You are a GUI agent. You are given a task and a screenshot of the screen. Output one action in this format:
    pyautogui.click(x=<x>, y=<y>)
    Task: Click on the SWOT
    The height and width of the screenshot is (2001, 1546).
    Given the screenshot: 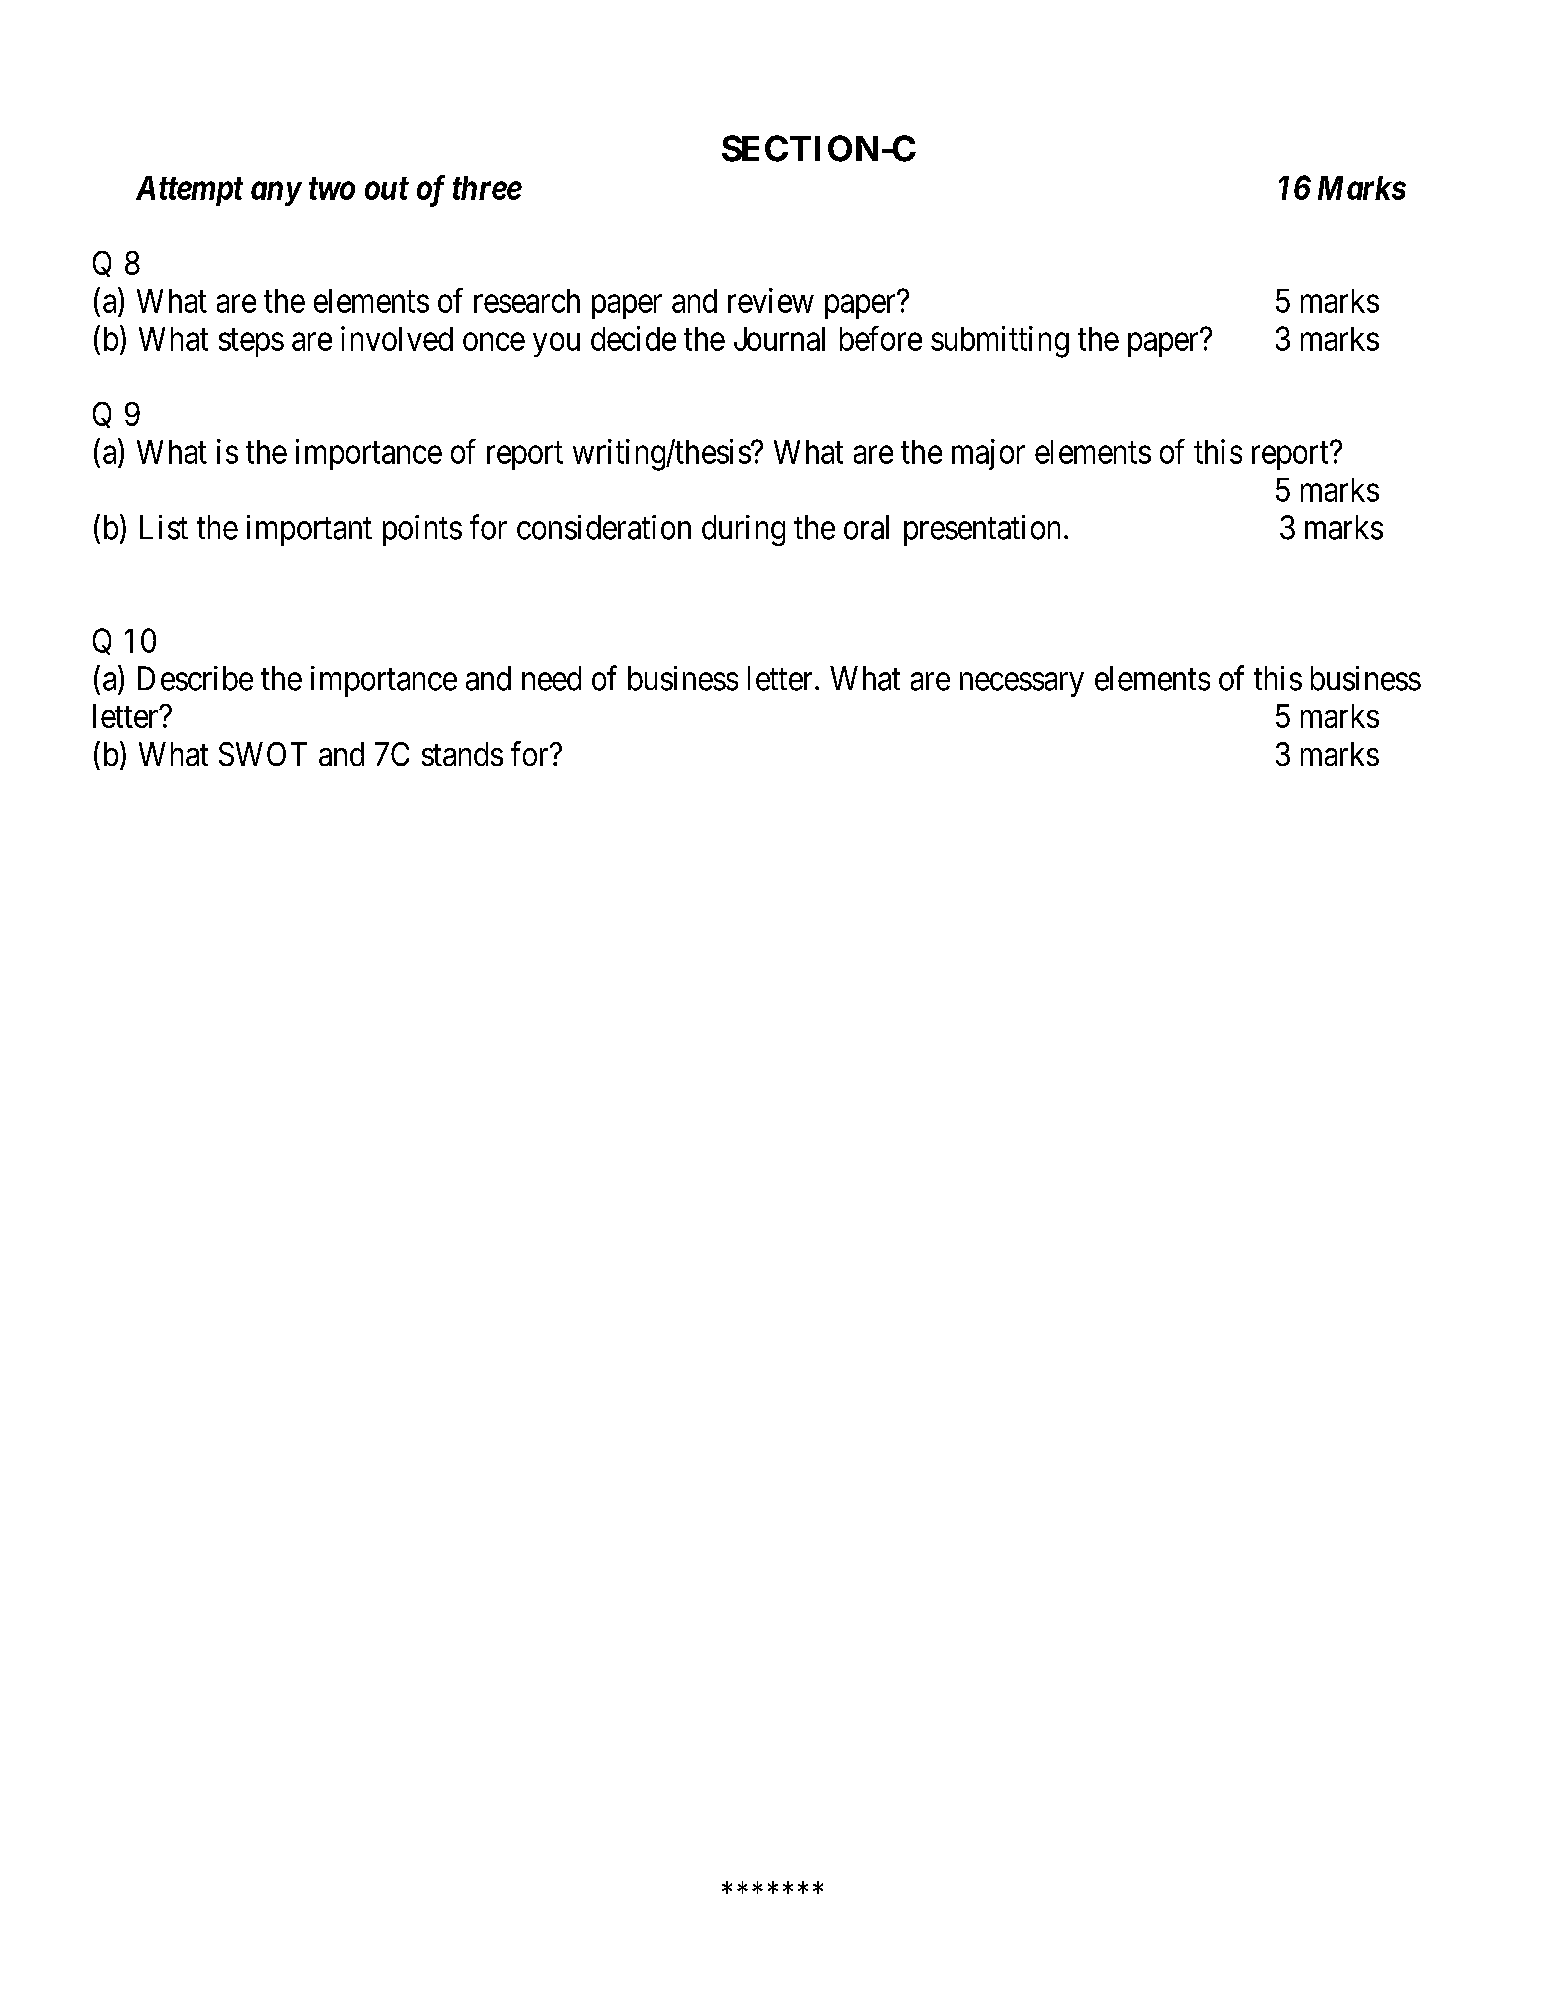 What is the action you would take?
    pyautogui.click(x=263, y=754)
